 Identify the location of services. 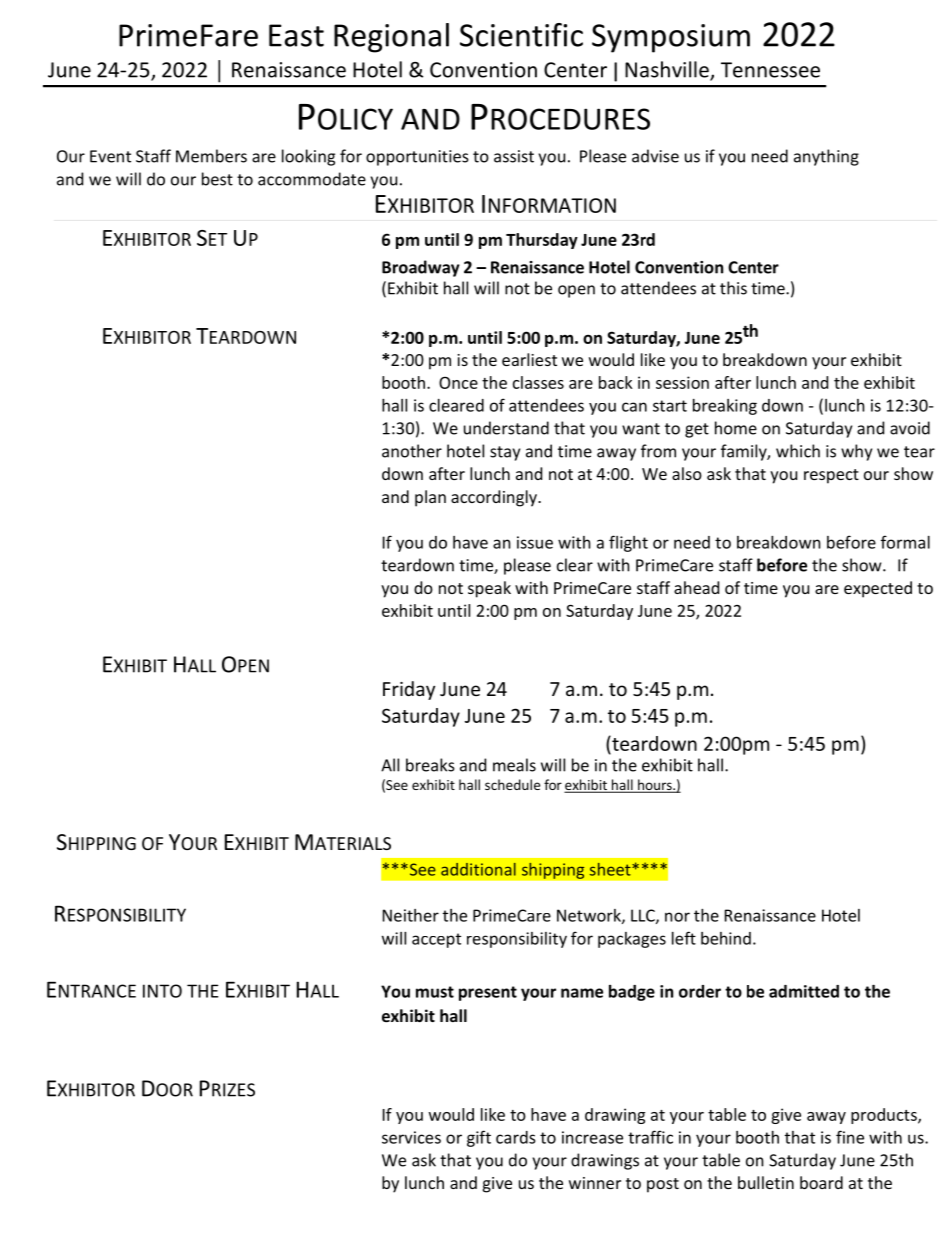
(411, 1137).
